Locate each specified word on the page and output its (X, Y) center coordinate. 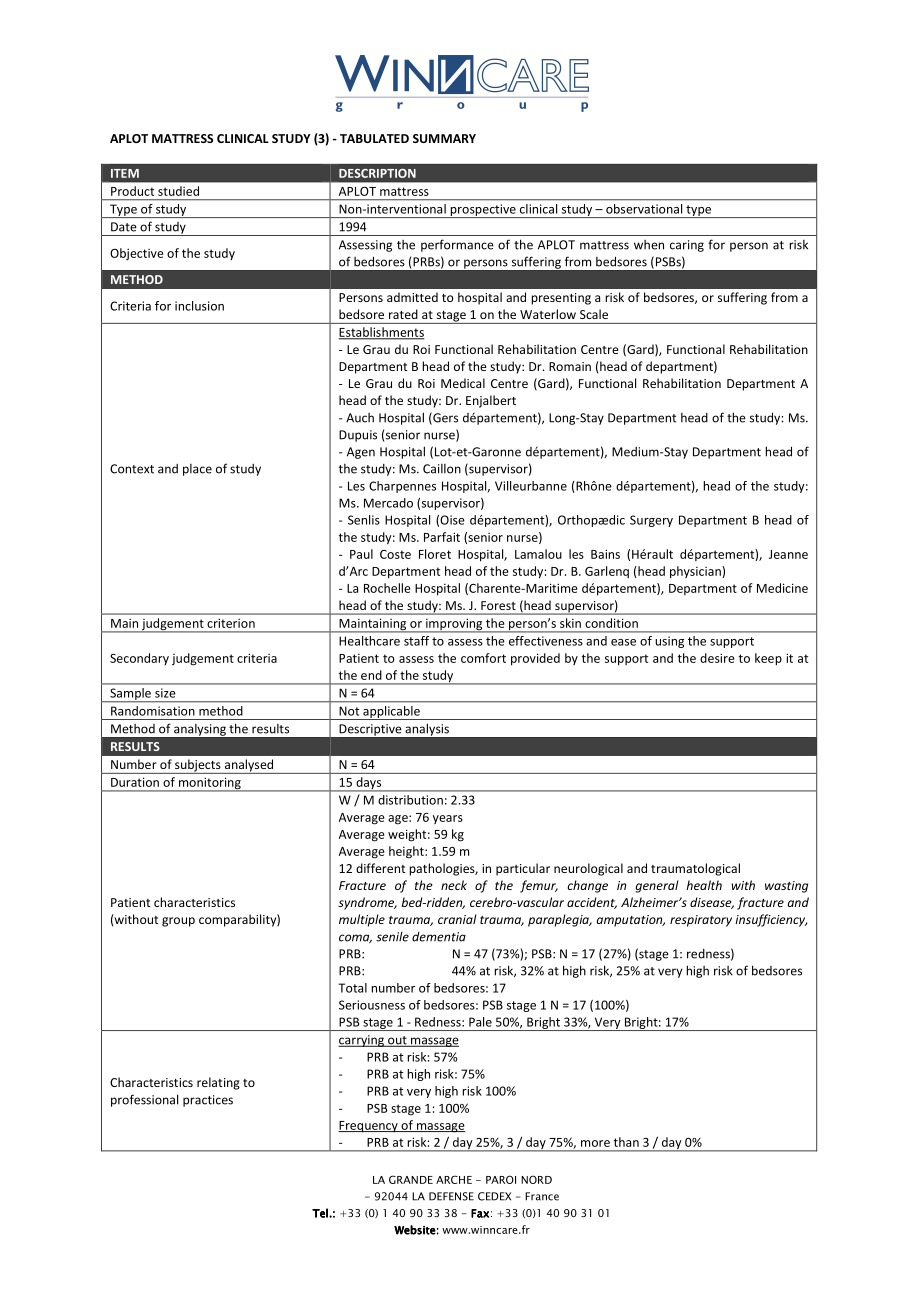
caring (687, 246)
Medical (463, 383)
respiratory (701, 921)
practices (208, 1101)
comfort (483, 658)
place (197, 470)
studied (178, 191)
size (165, 693)
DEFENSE (451, 1196)
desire (717, 658)
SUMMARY (444, 138)
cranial (457, 919)
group (178, 922)
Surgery (651, 521)
